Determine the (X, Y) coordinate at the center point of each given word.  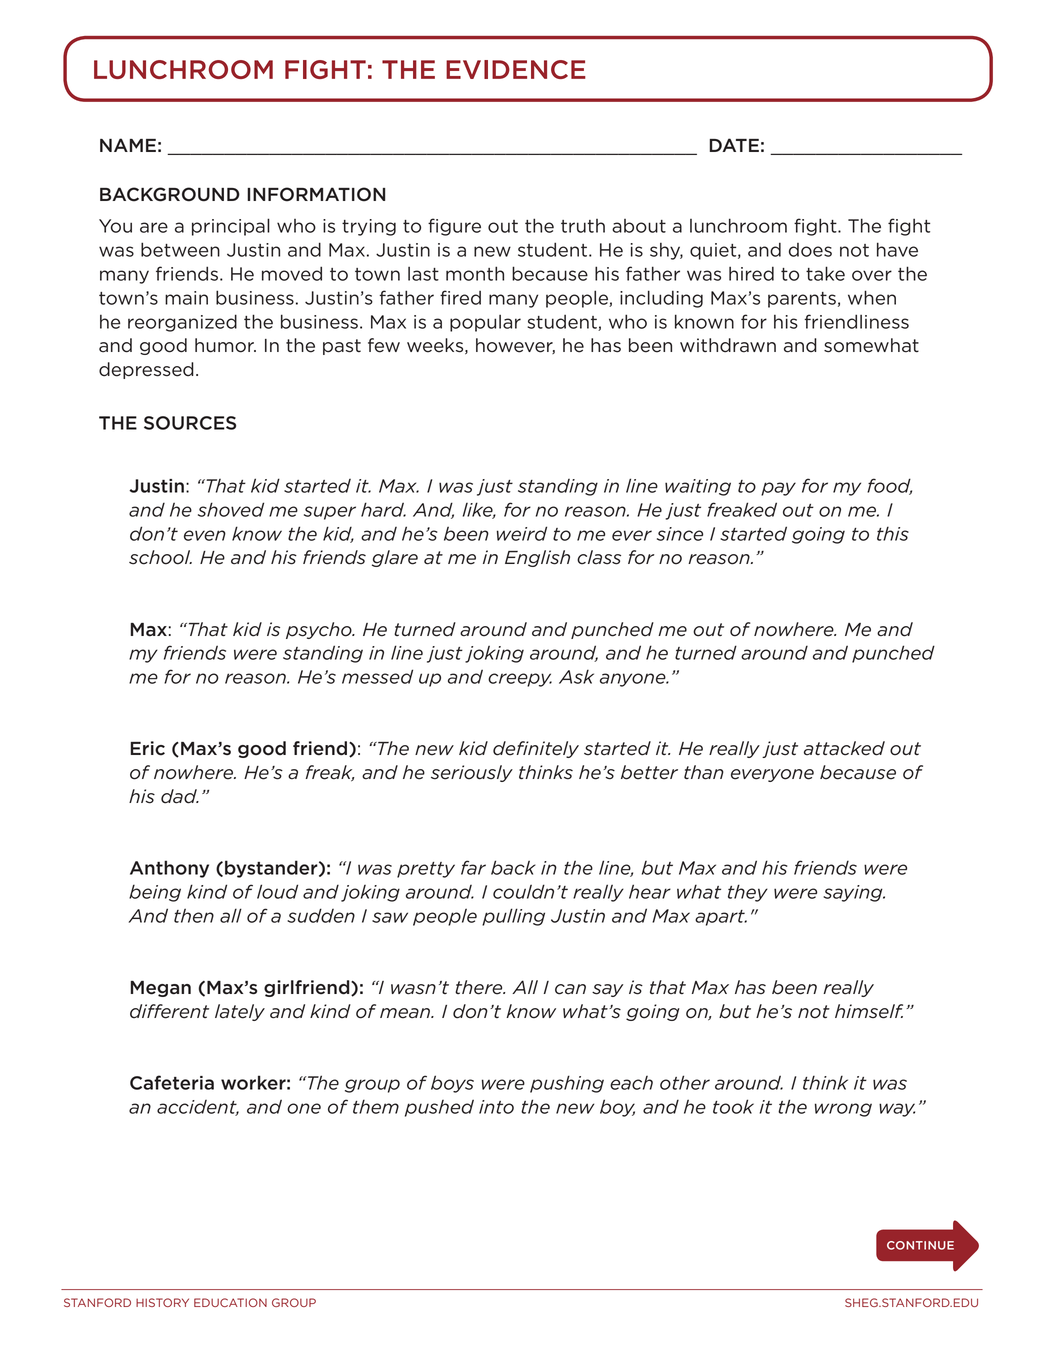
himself (869, 1011)
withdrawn (728, 345)
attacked (844, 748)
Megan (161, 989)
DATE (734, 145)
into (496, 1107)
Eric (148, 748)
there (480, 987)
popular (485, 323)
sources (190, 423)
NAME (128, 145)
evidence (516, 69)
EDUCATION (230, 1302)
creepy (520, 680)
